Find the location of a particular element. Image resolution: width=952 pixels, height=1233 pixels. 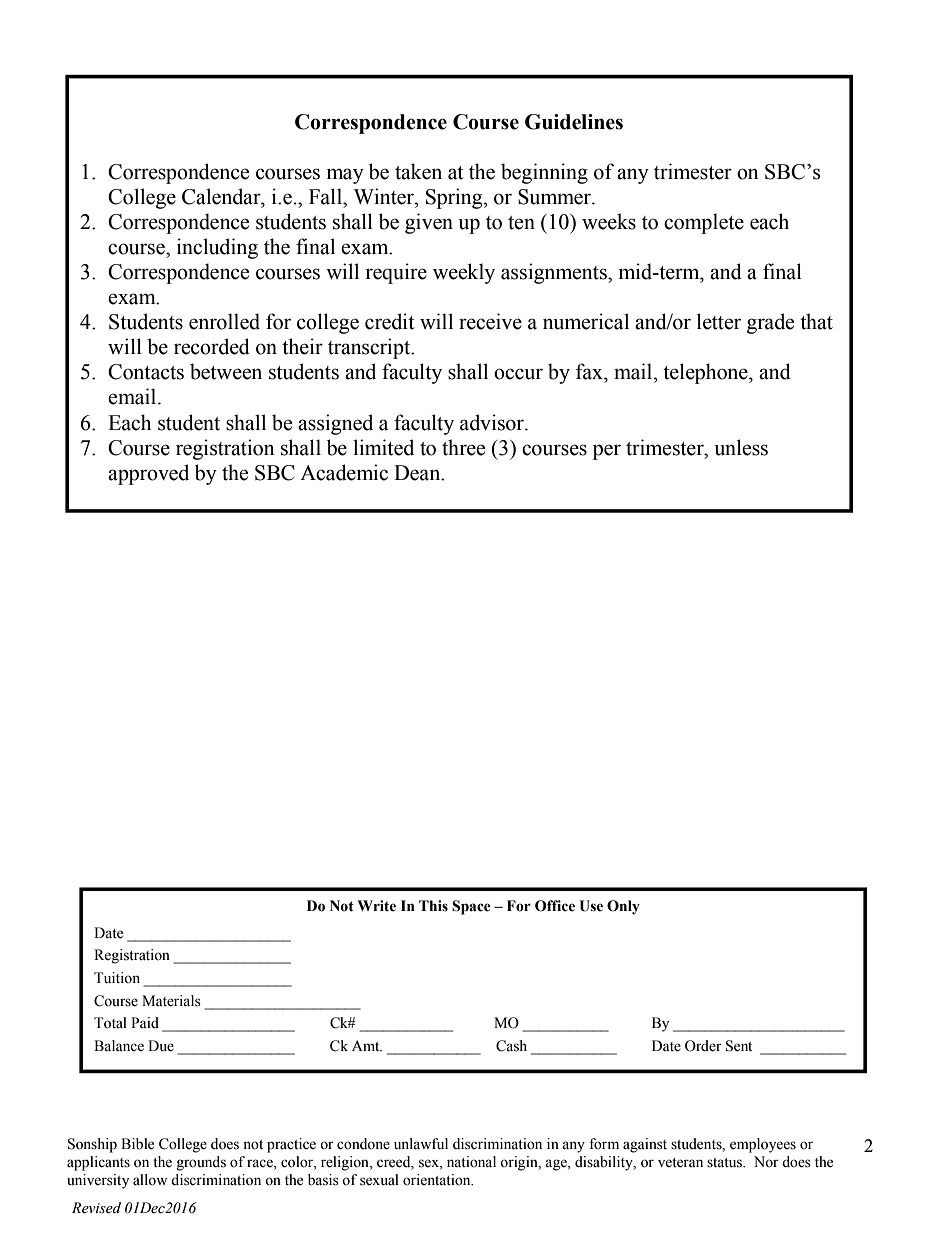

Tuition is located at coordinates (117, 978).
